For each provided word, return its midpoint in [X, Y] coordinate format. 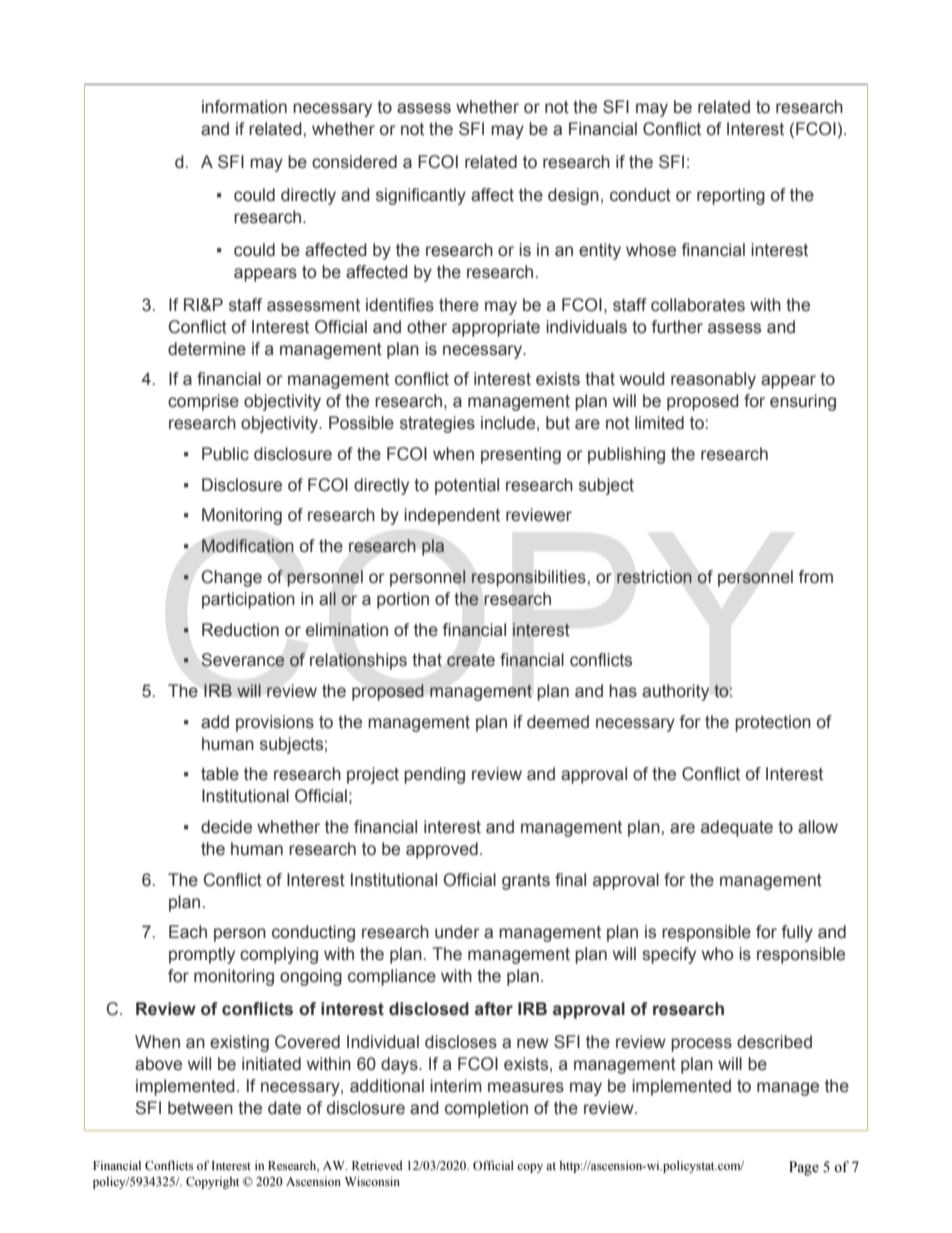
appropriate [496, 328]
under [457, 932]
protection [773, 723]
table [220, 774]
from [815, 577]
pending [434, 775]
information [244, 107]
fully [797, 933]
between [200, 1108]
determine [207, 349]
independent [452, 516]
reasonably [713, 380]
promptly [202, 955]
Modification [247, 545]
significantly [421, 196]
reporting [731, 196]
